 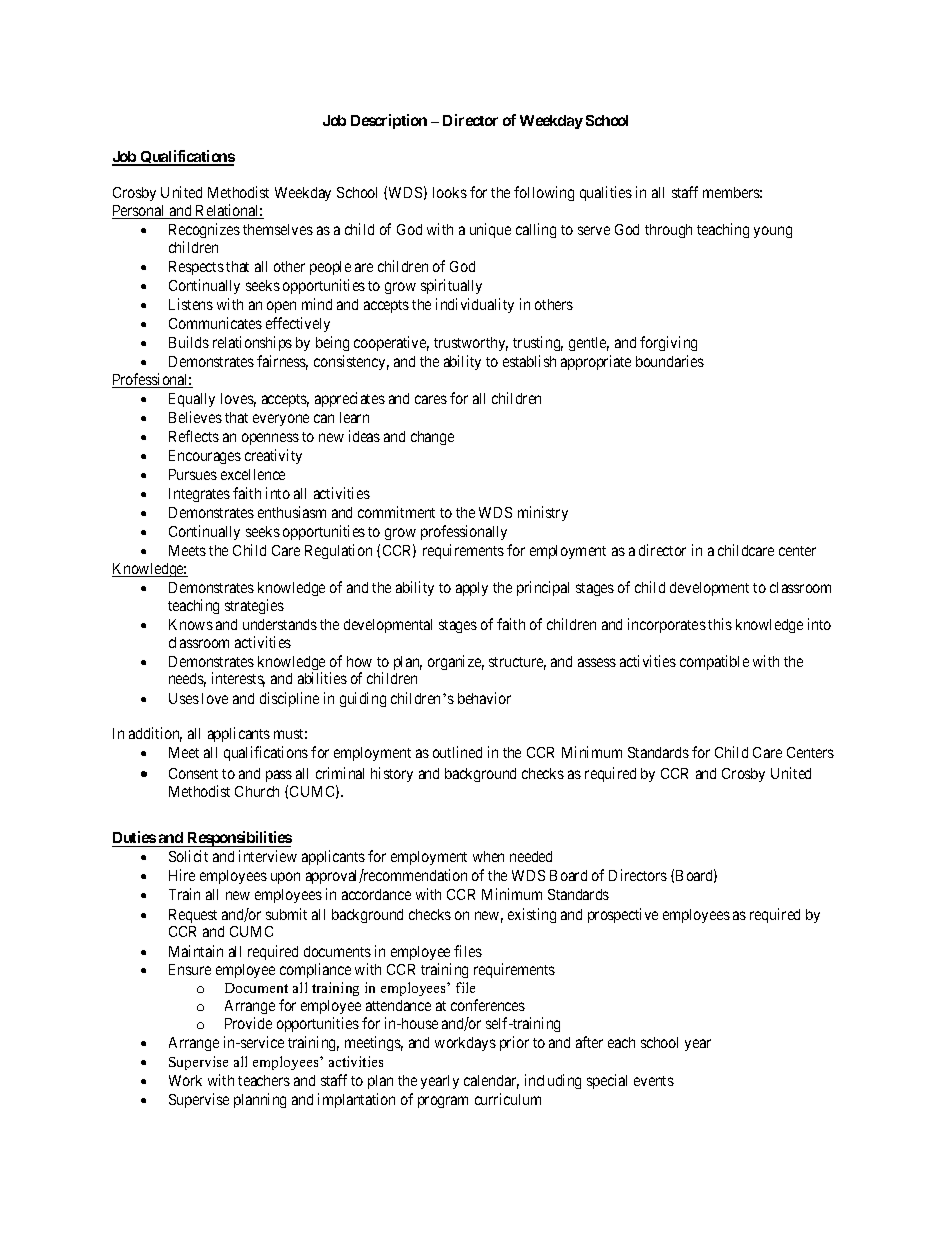 I want to click on when, so click(x=488, y=856).
